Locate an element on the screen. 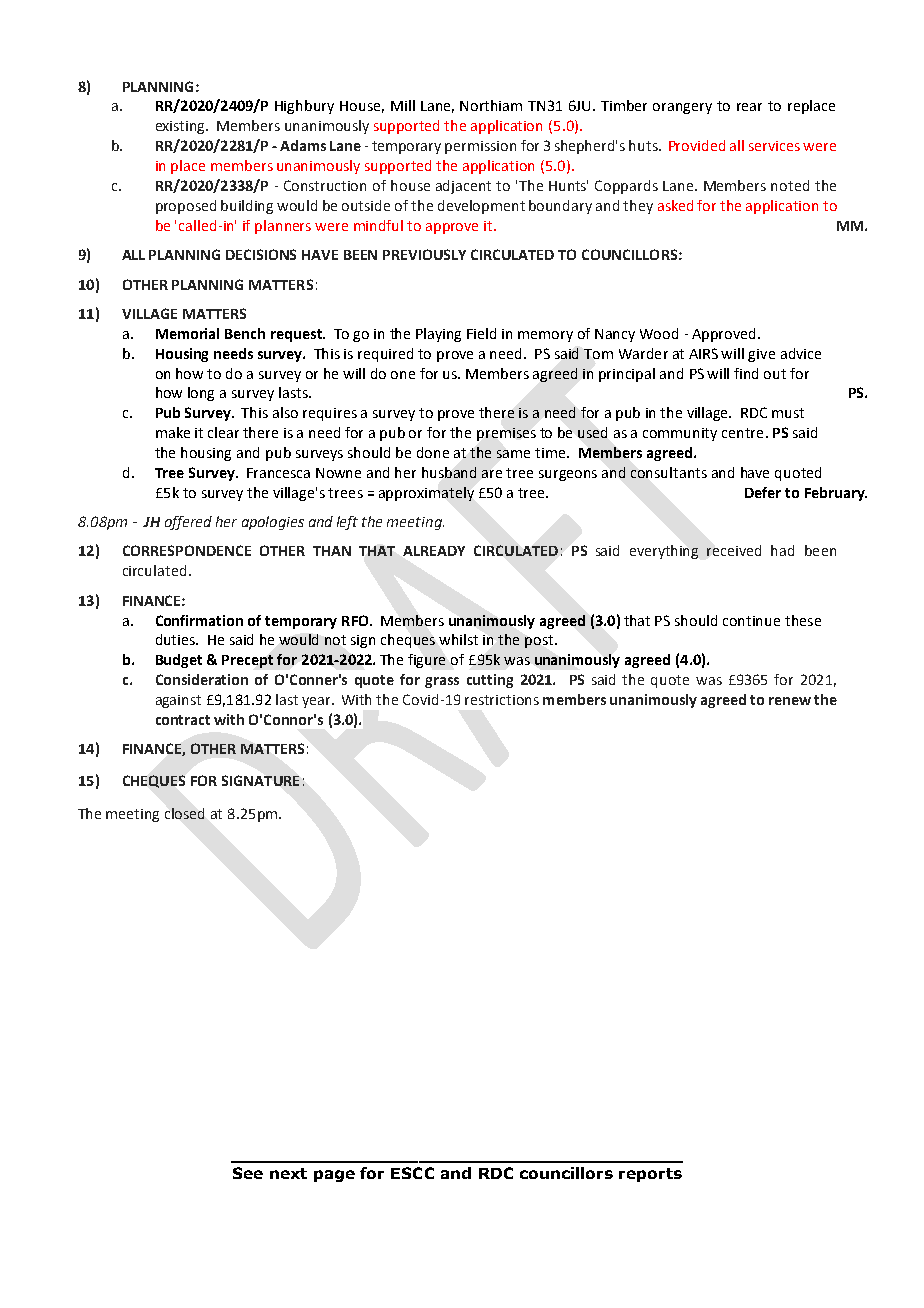  reports is located at coordinates (650, 1175).
